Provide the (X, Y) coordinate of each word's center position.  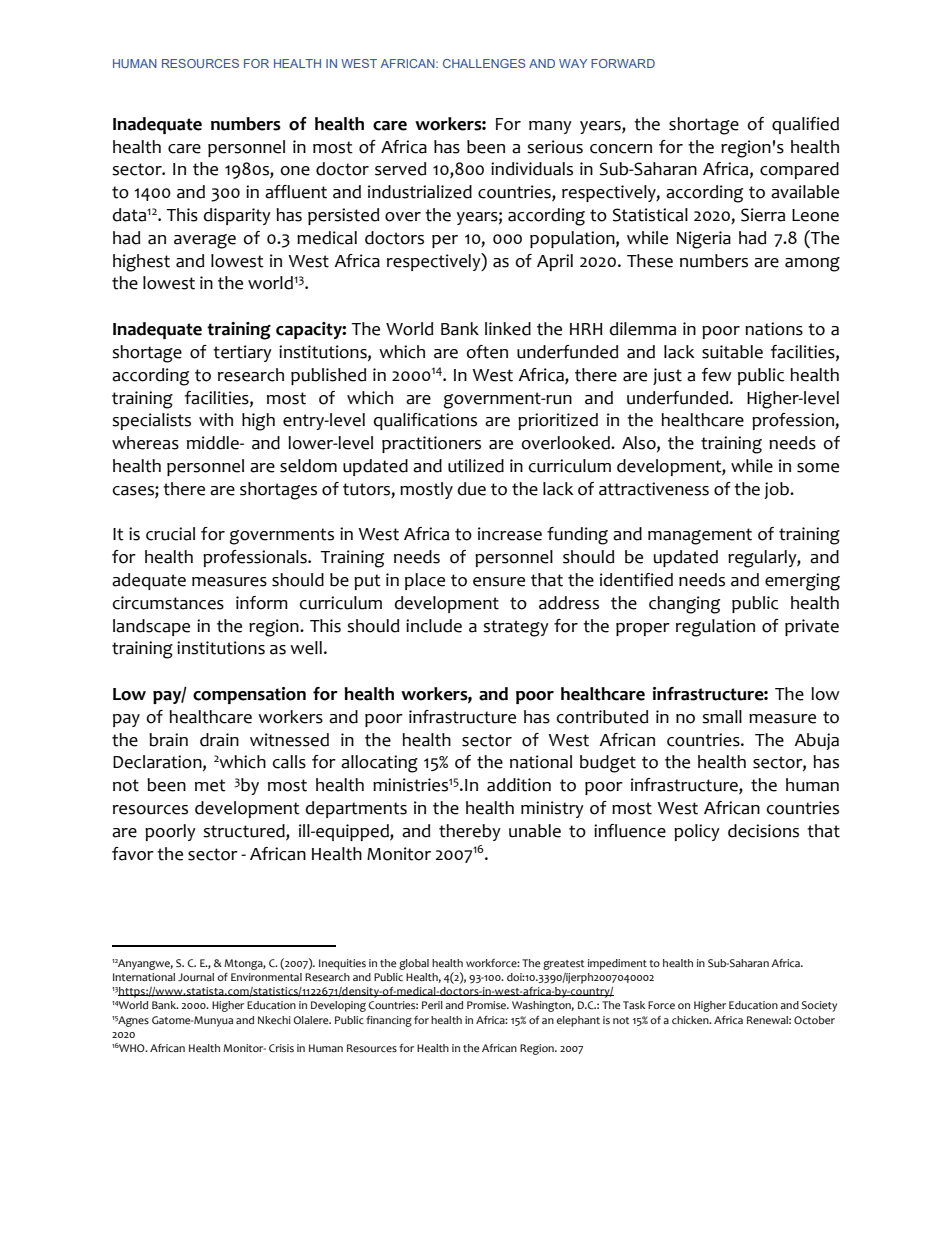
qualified (805, 125)
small (722, 717)
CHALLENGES (484, 63)
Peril (432, 1005)
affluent (296, 192)
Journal (196, 977)
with (216, 420)
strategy (516, 628)
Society (819, 1006)
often (487, 352)
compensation (249, 695)
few (717, 375)
